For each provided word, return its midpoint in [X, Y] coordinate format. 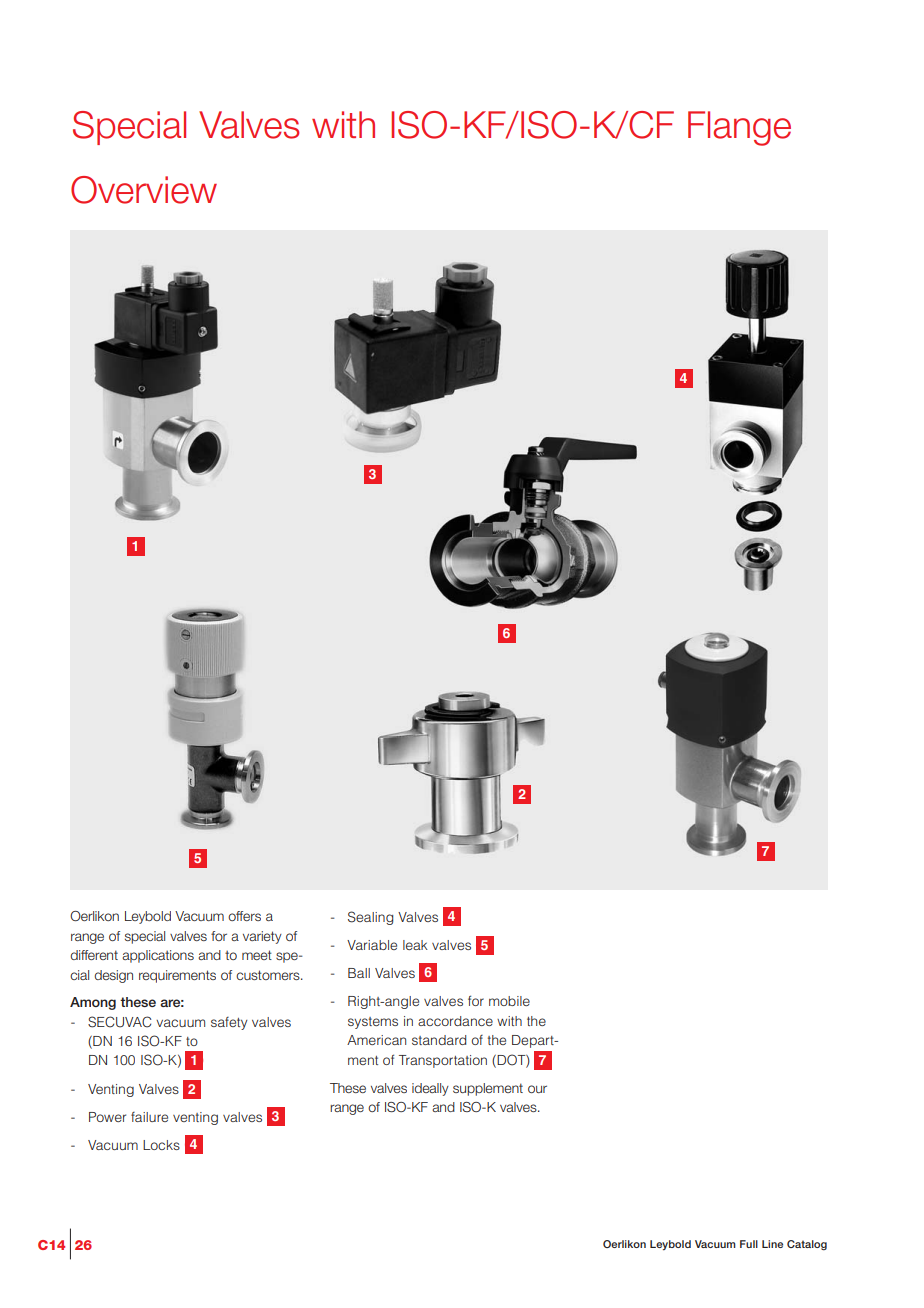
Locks [161, 1145]
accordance [455, 1021]
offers [244, 916]
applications [158, 956]
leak [415, 945]
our [537, 1089]
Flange [739, 128]
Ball [359, 973]
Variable [372, 945]
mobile [509, 1001]
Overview [144, 190]
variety [262, 937]
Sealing [370, 918]
